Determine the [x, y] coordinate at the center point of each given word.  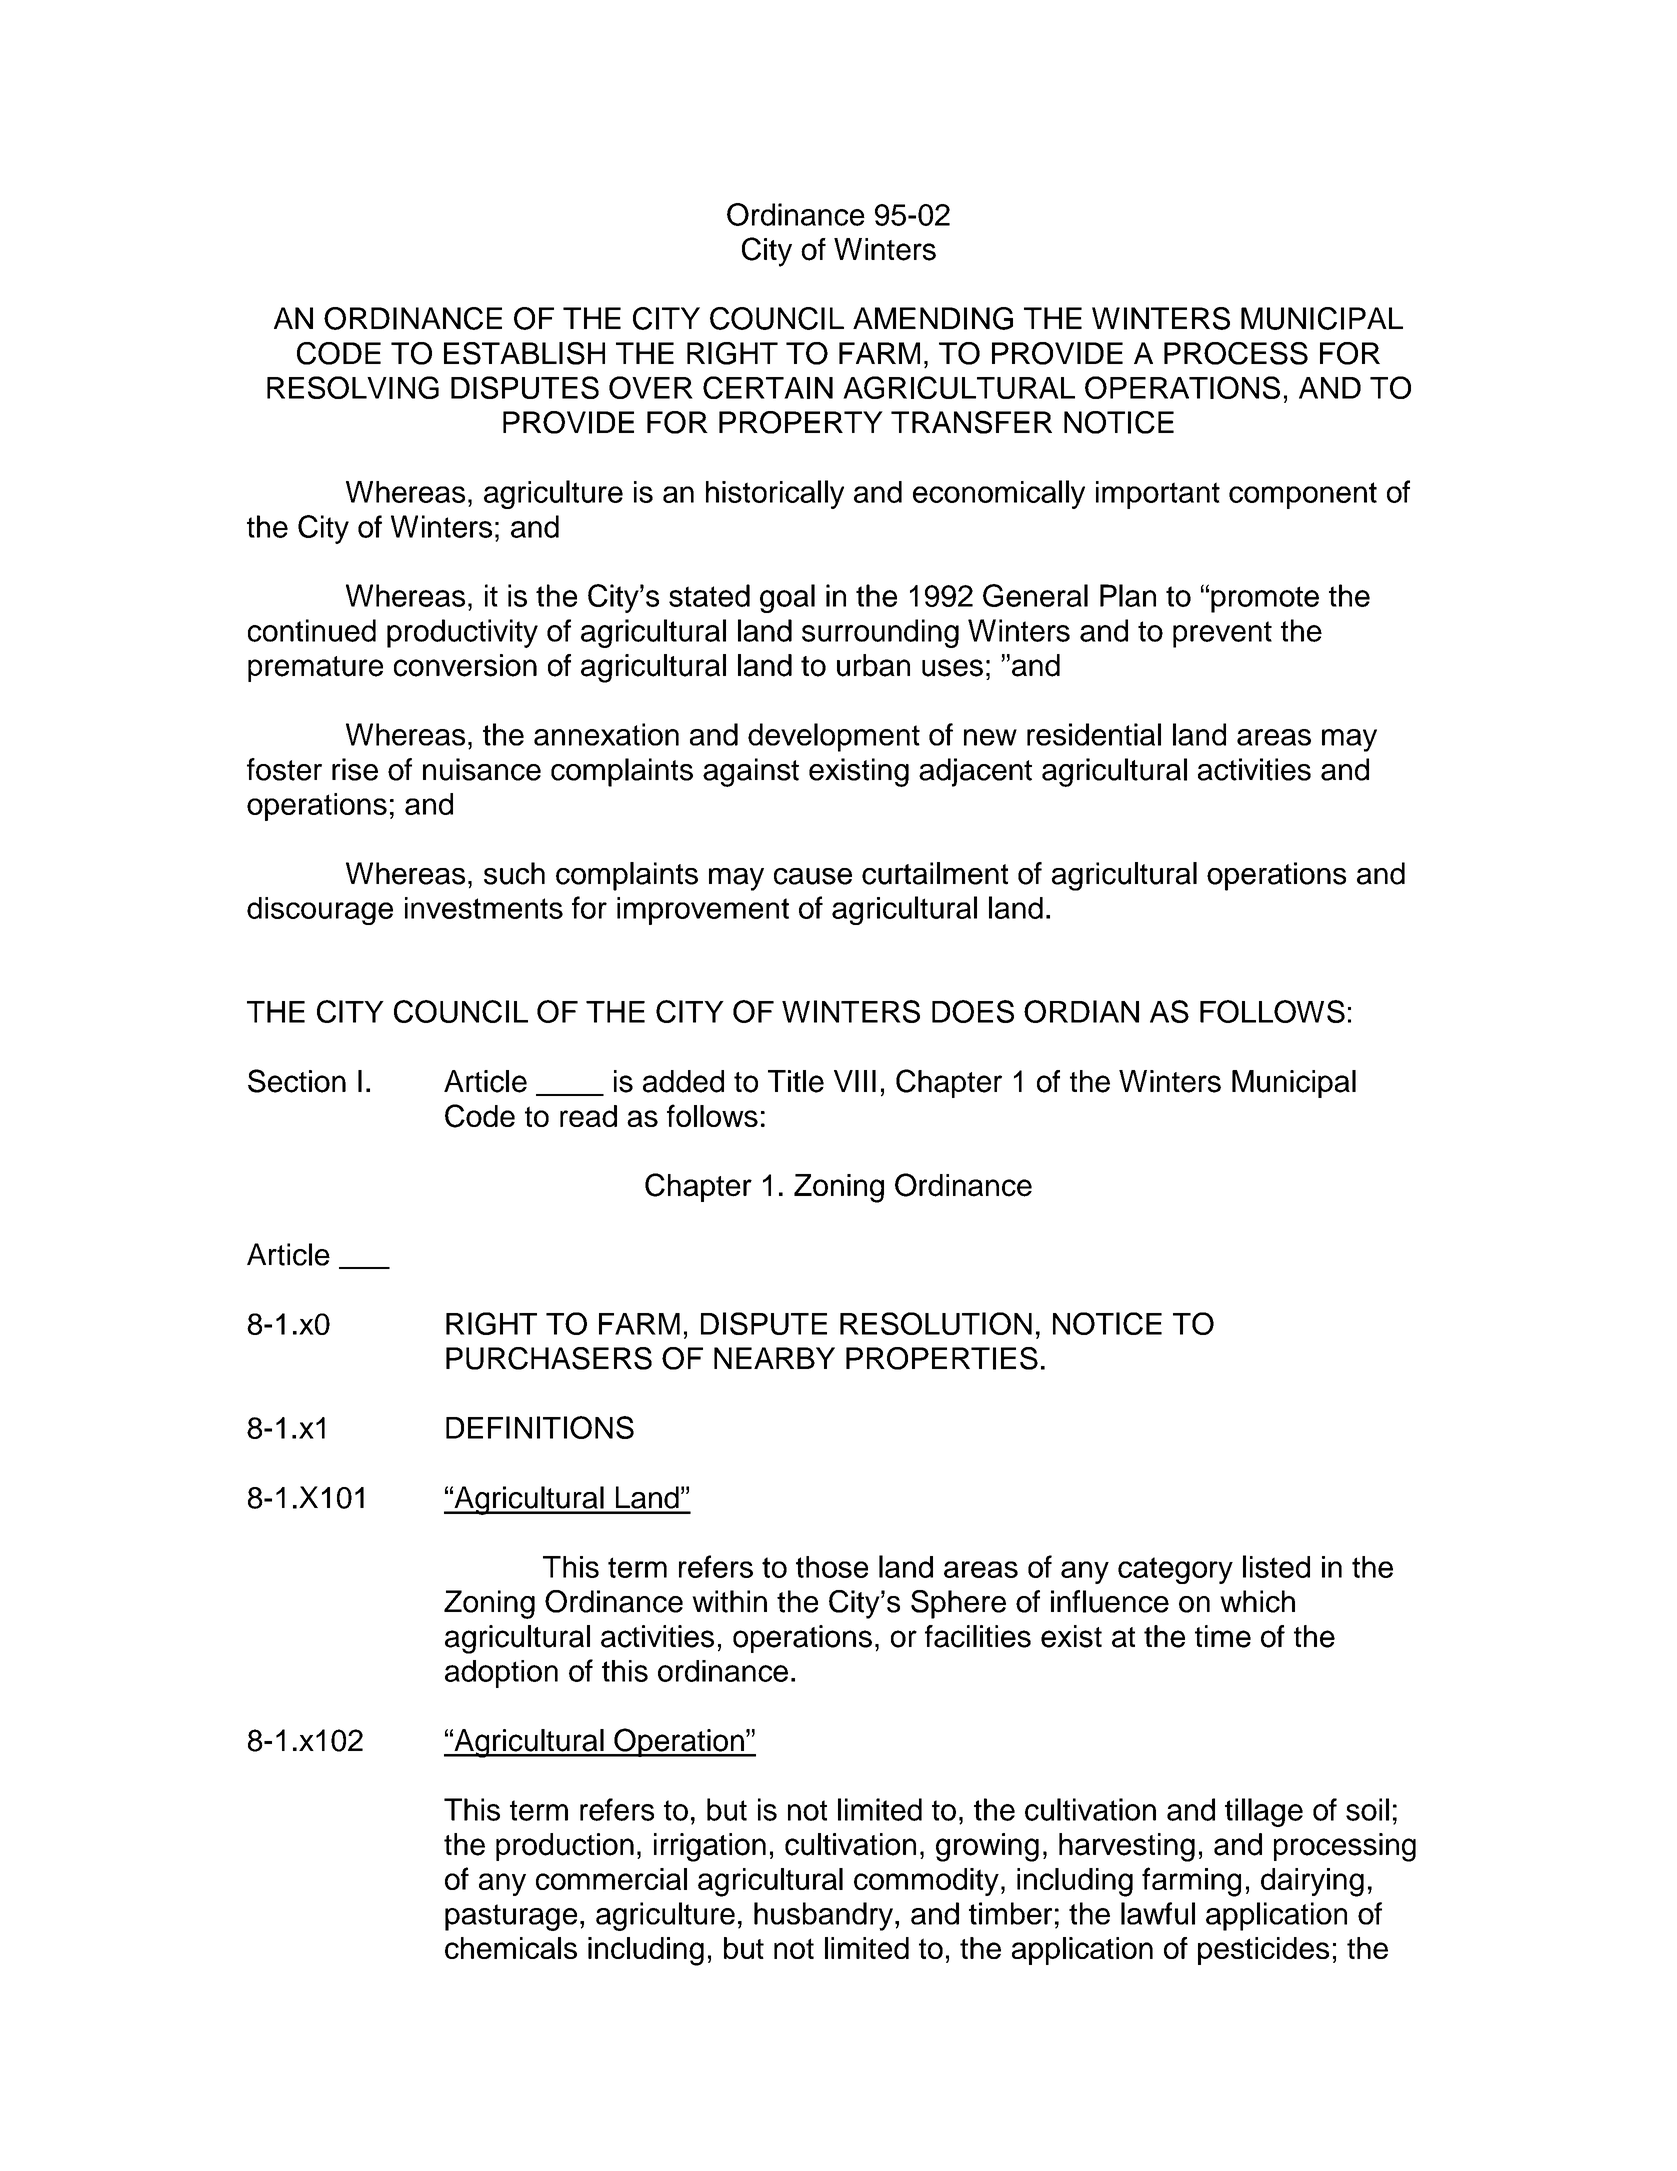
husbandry [825, 1916]
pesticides [1263, 1951]
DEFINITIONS [540, 1427]
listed [1276, 1566]
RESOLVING [353, 387]
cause [813, 876]
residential [1094, 734]
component [1303, 495]
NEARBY [774, 1358]
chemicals [511, 1948]
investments [484, 908]
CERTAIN [768, 387]
